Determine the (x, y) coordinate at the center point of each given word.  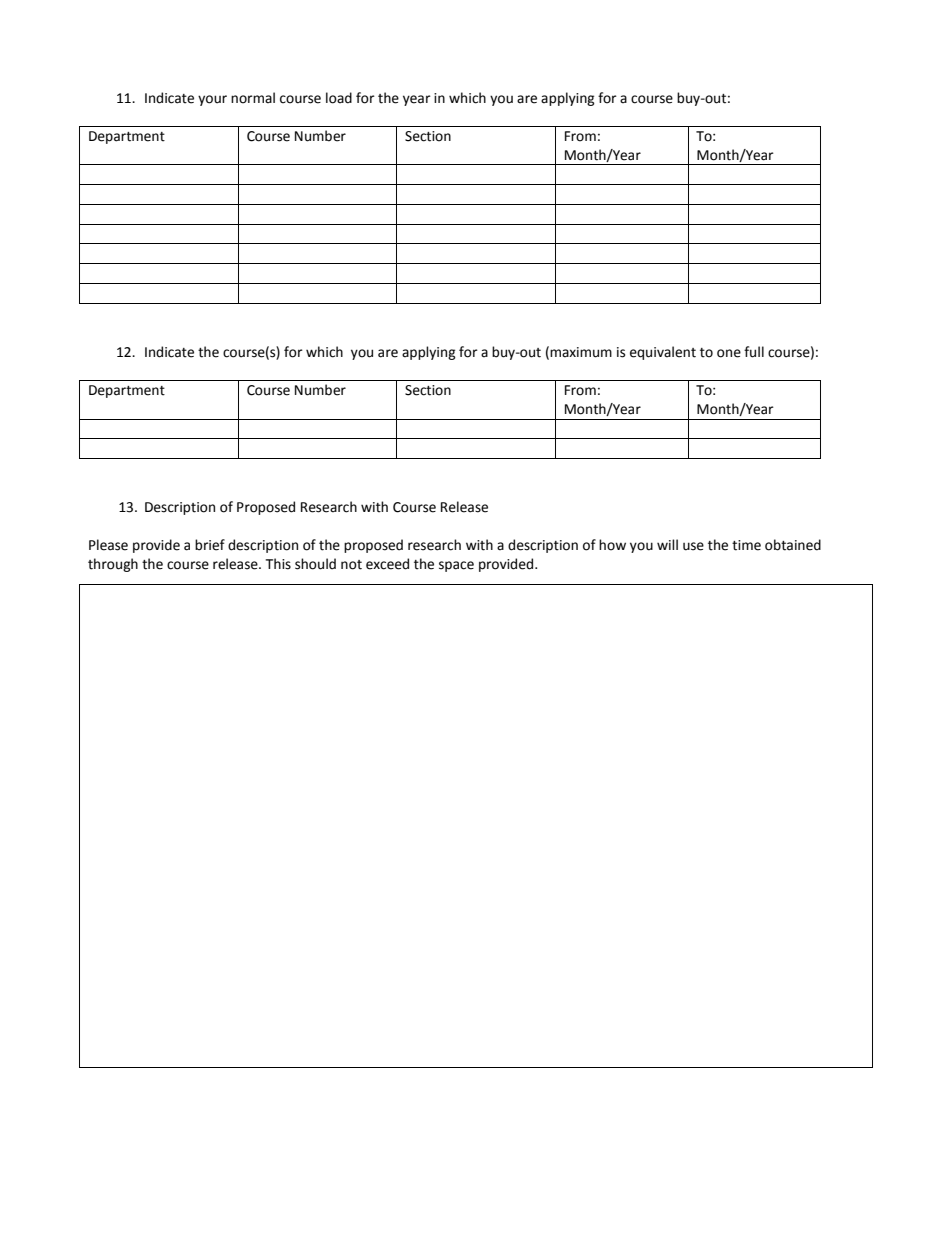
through (113, 565)
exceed (387, 564)
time (746, 545)
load (339, 98)
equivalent (663, 353)
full (754, 352)
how (612, 545)
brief (210, 545)
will (667, 544)
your (212, 100)
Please (108, 545)
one (729, 353)
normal (253, 98)
